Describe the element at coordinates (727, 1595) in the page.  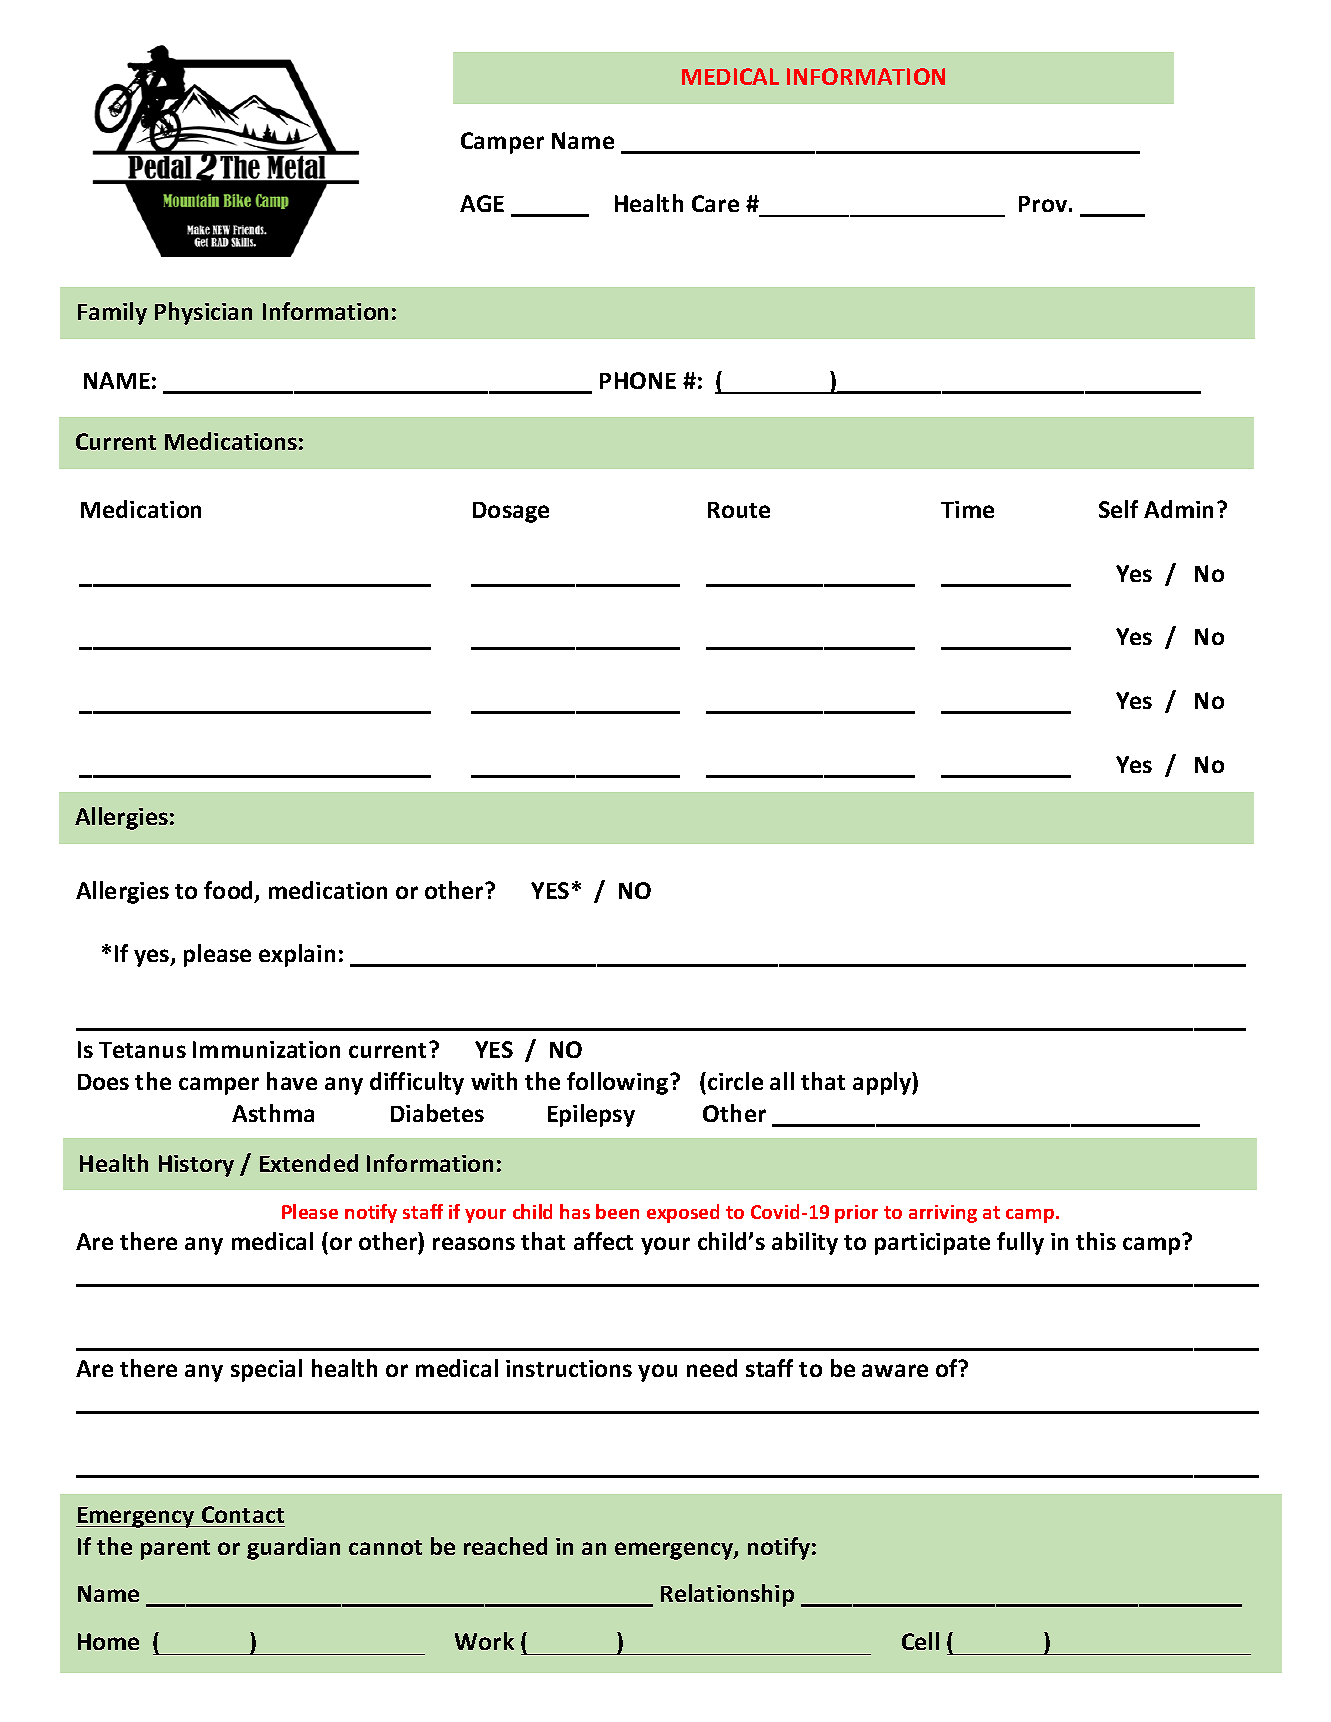
I see `Relationship` at that location.
